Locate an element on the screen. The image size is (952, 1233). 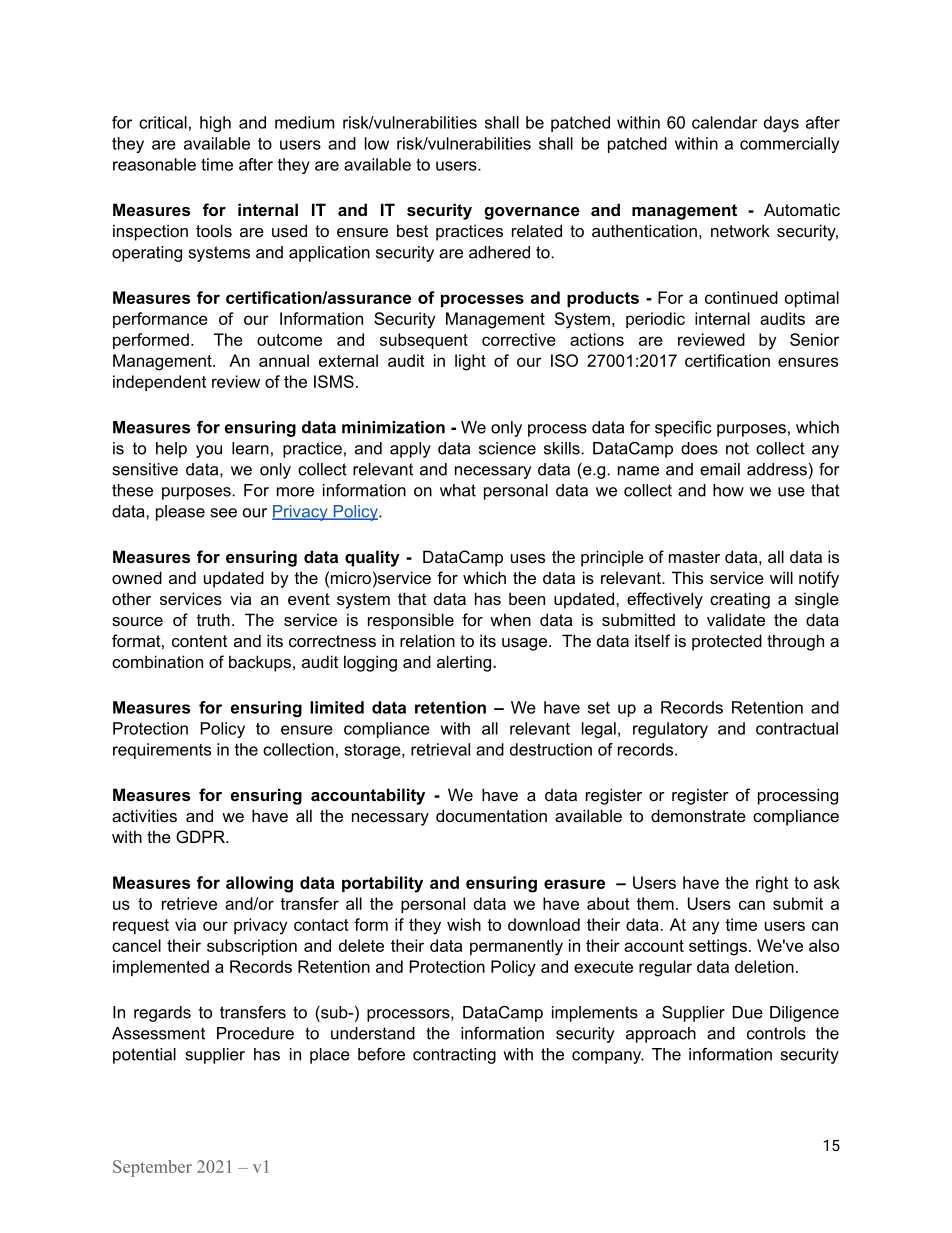
content is located at coordinates (199, 641).
